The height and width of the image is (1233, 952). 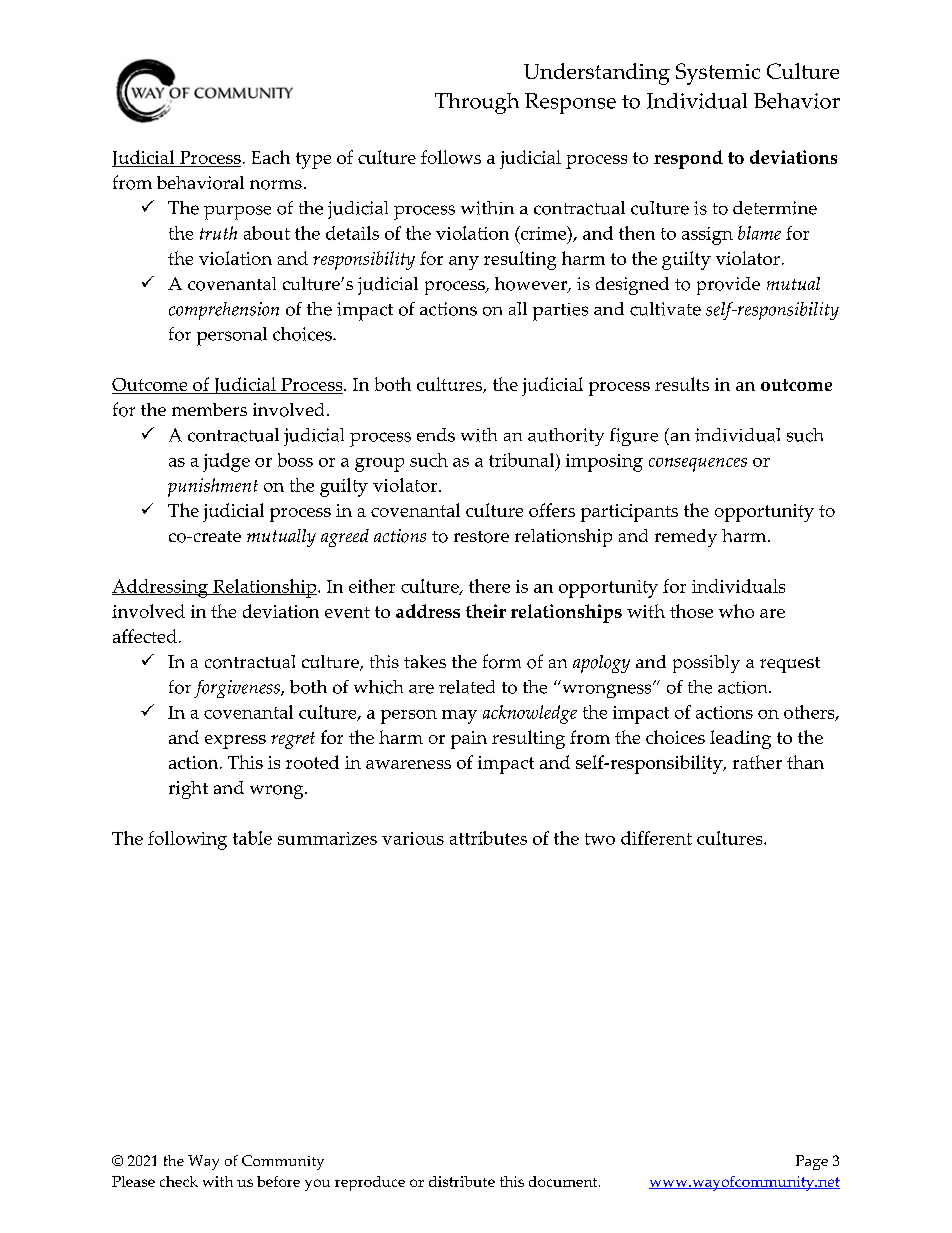 I want to click on rather, so click(x=757, y=762).
